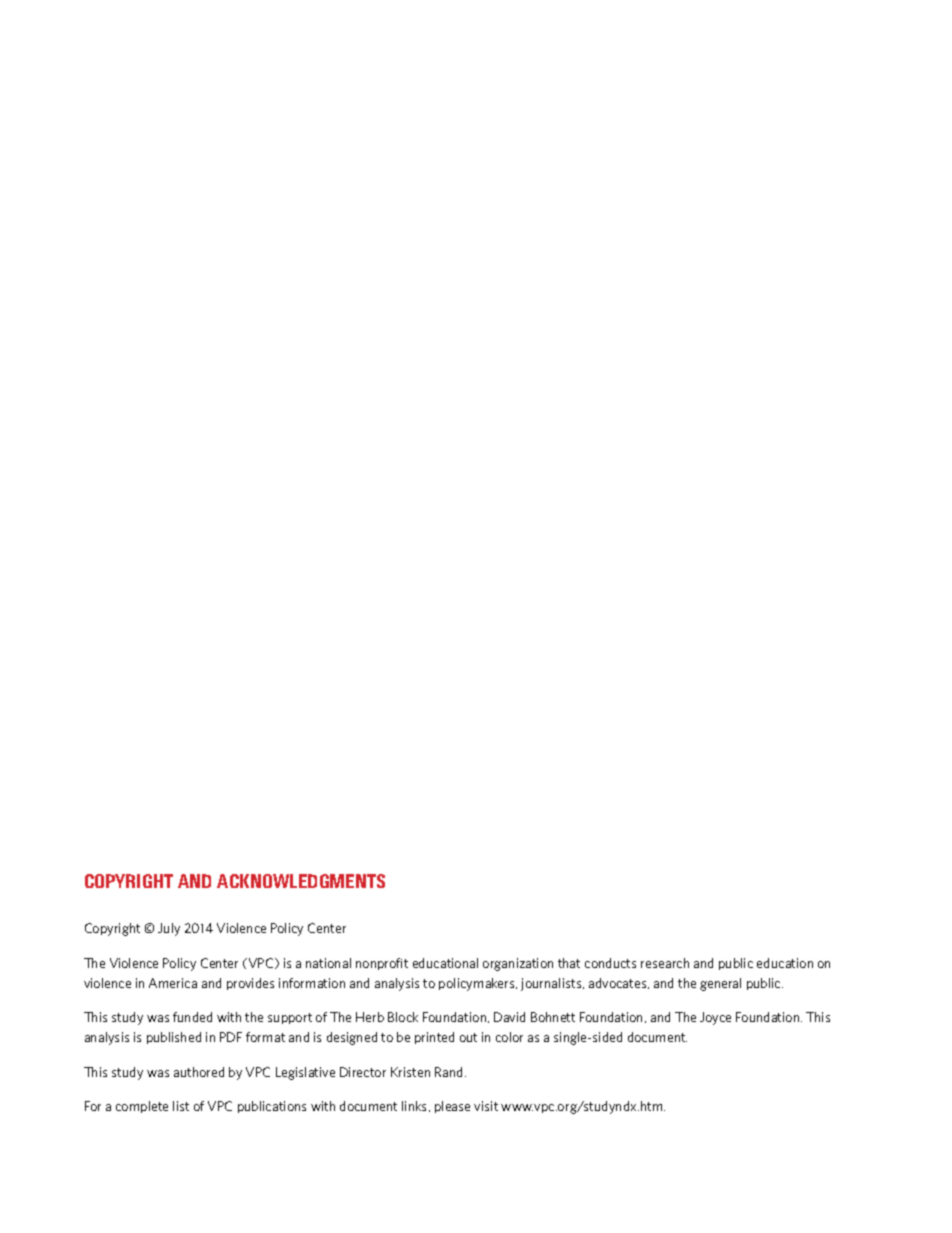 The image size is (952, 1233). I want to click on provides, so click(250, 984).
